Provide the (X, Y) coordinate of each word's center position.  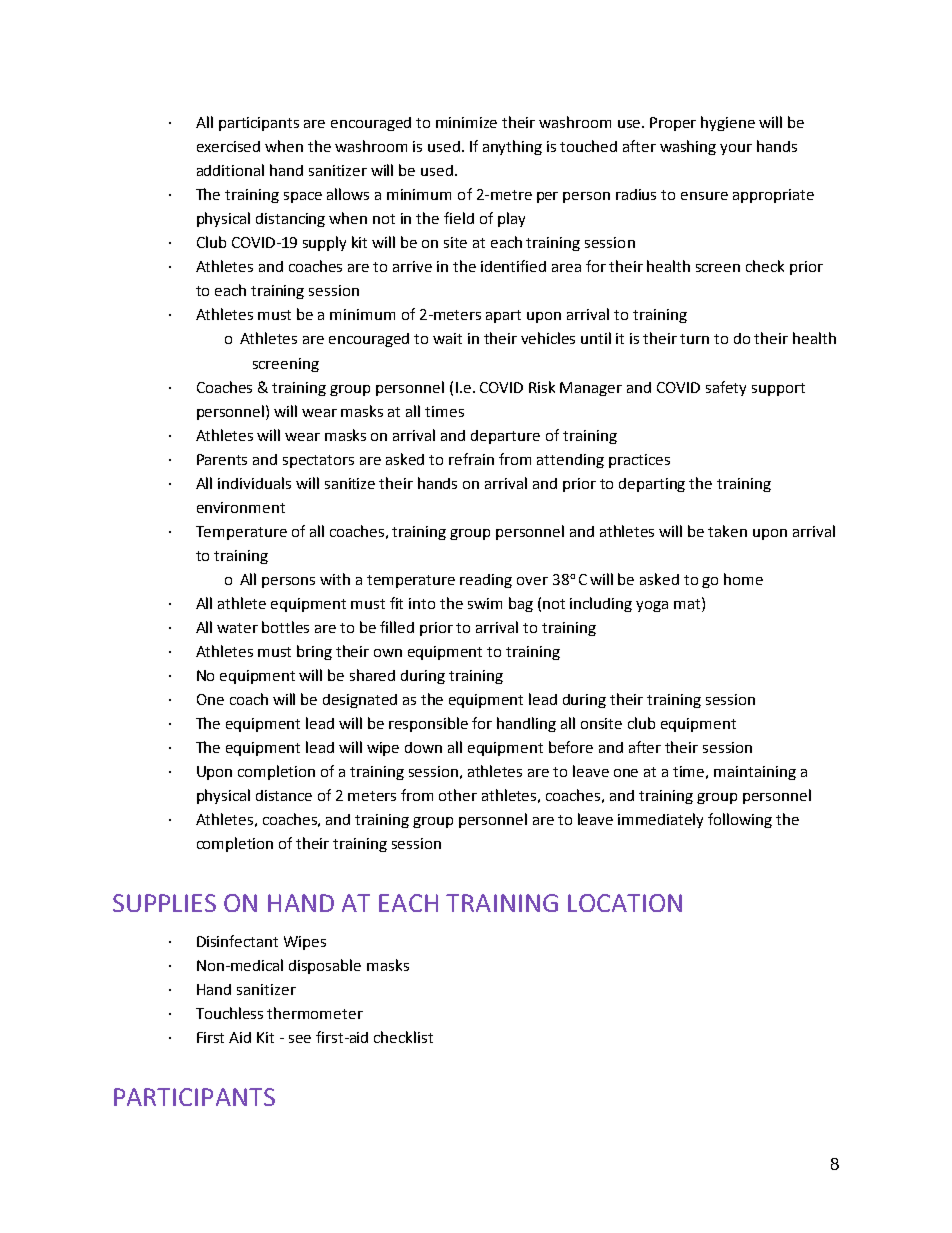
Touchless (229, 1013)
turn (694, 339)
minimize (466, 122)
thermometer (315, 1013)
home (743, 579)
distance (284, 795)
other (458, 795)
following (740, 820)
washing (688, 147)
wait (447, 338)
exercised (228, 146)
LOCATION (625, 903)
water (237, 628)
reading (486, 581)
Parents (222, 459)
